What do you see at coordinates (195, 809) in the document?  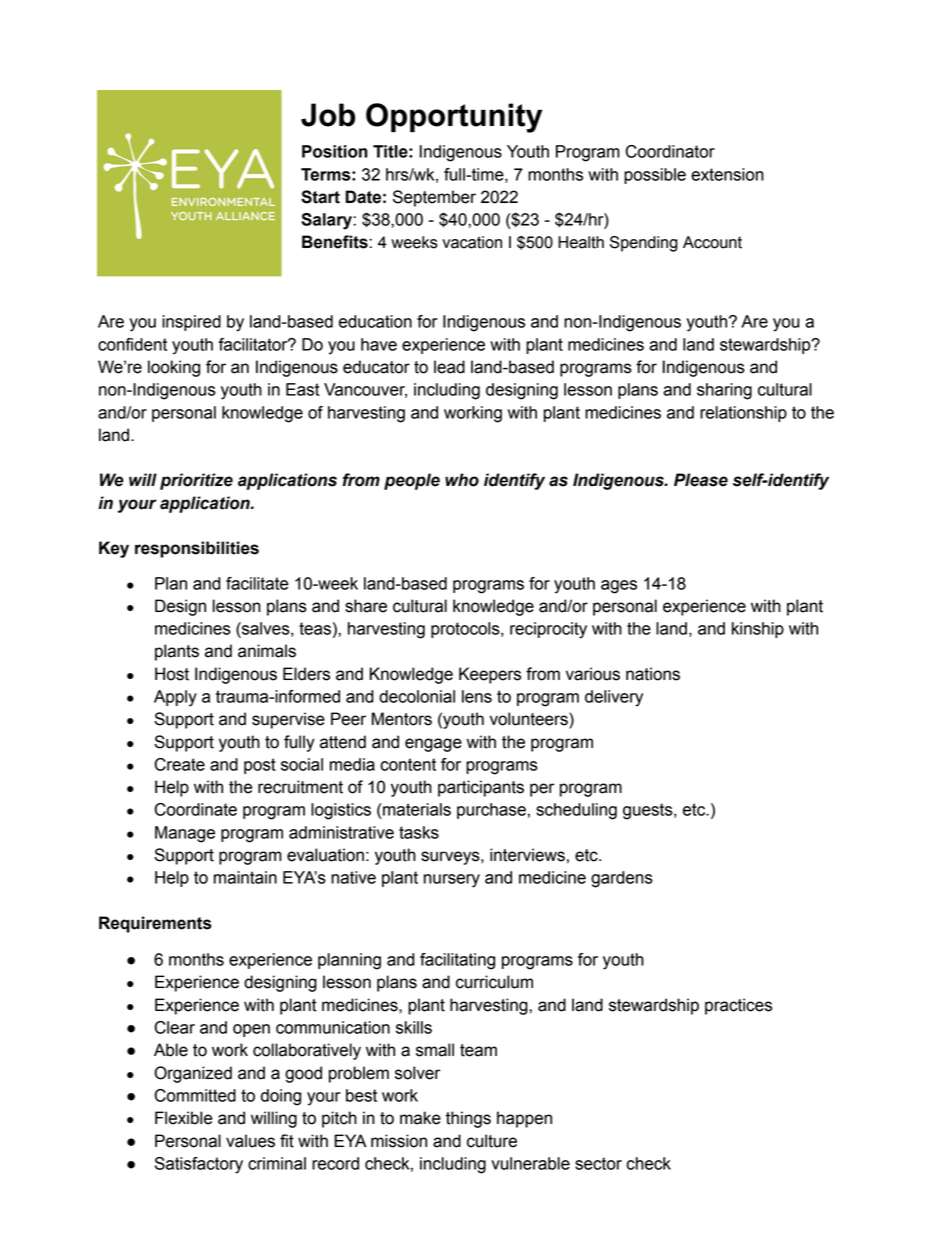 I see `Coordinate` at bounding box center [195, 809].
